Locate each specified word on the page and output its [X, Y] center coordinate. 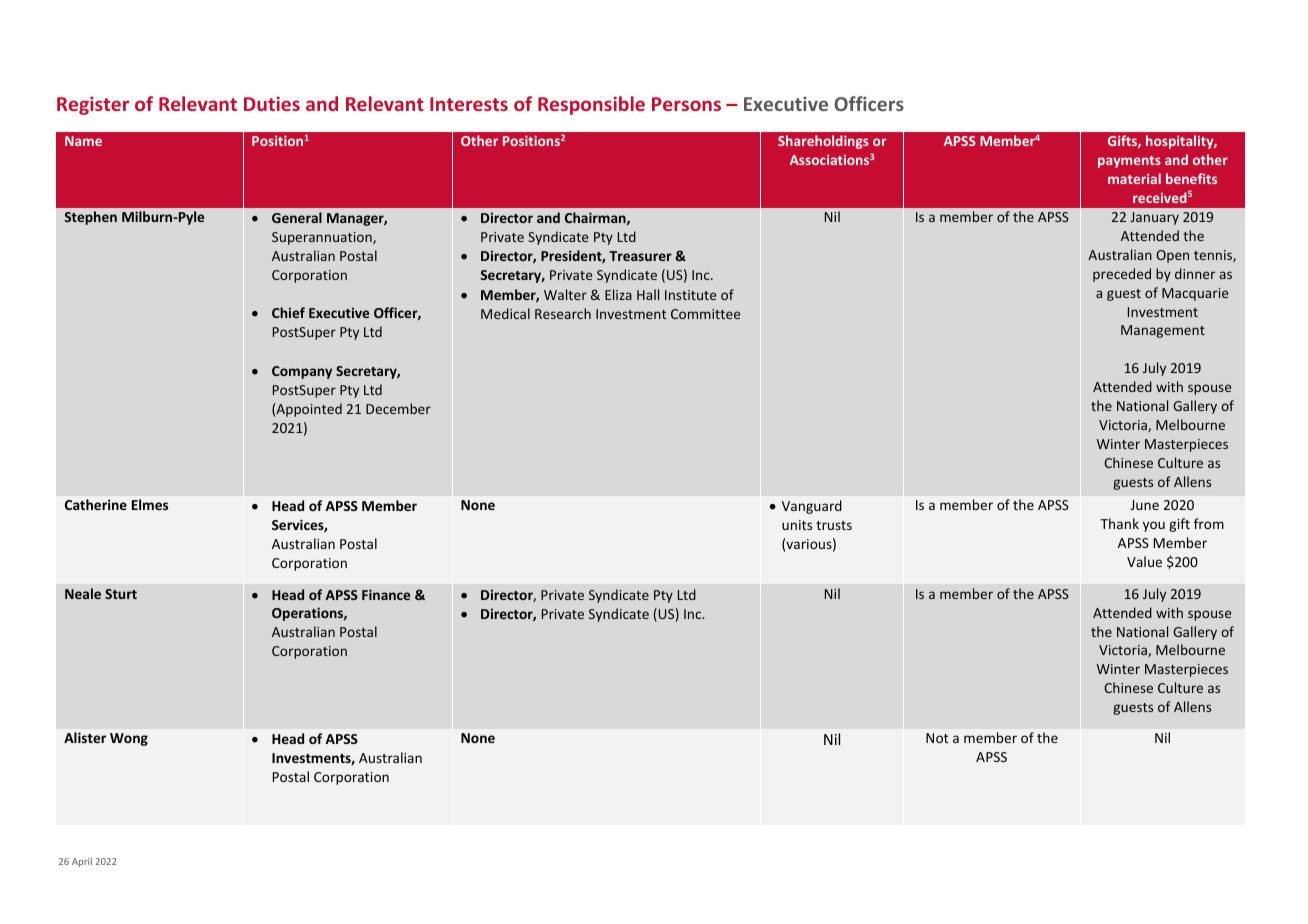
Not [937, 738]
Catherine [96, 504]
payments [1129, 162]
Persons [686, 104]
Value [1144, 561]
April [82, 862]
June [1144, 505]
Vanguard [812, 507]
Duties [272, 103]
